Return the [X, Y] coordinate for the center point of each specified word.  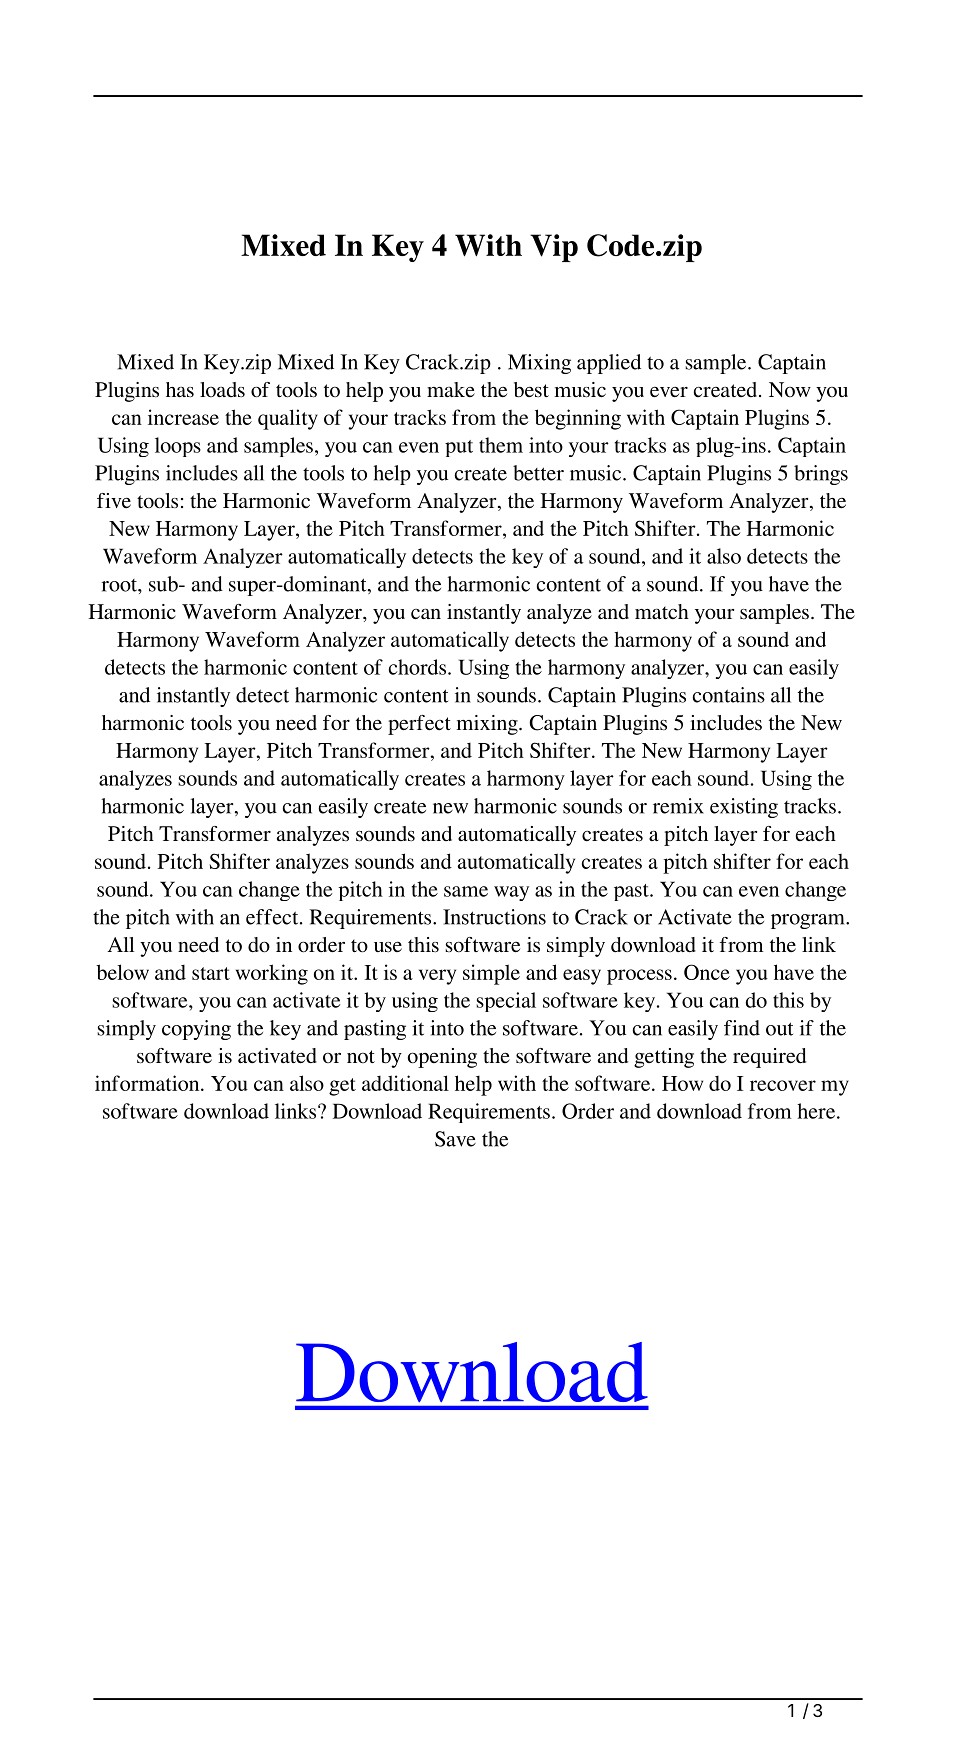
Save [455, 1139]
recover [783, 1085]
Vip [554, 248]
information [148, 1083]
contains [729, 695]
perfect [419, 725]
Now [790, 389]
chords [419, 667]
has [180, 389]
